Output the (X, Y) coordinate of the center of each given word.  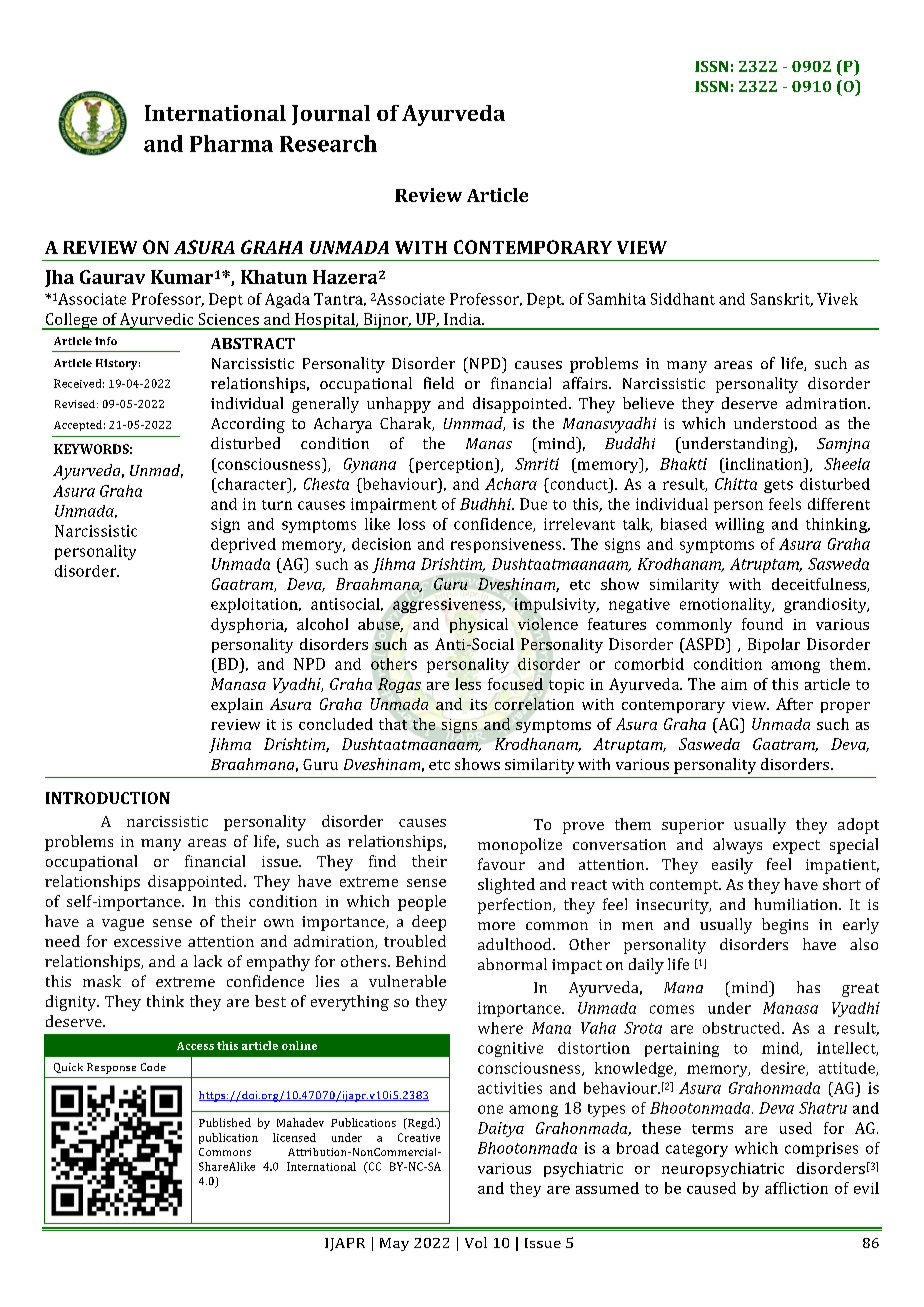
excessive (147, 941)
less (468, 684)
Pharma (231, 143)
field (439, 383)
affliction (796, 1188)
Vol (476, 1242)
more (496, 926)
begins (785, 926)
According (248, 425)
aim (734, 684)
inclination (764, 464)
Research (328, 143)
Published (225, 1122)
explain (237, 705)
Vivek (837, 299)
